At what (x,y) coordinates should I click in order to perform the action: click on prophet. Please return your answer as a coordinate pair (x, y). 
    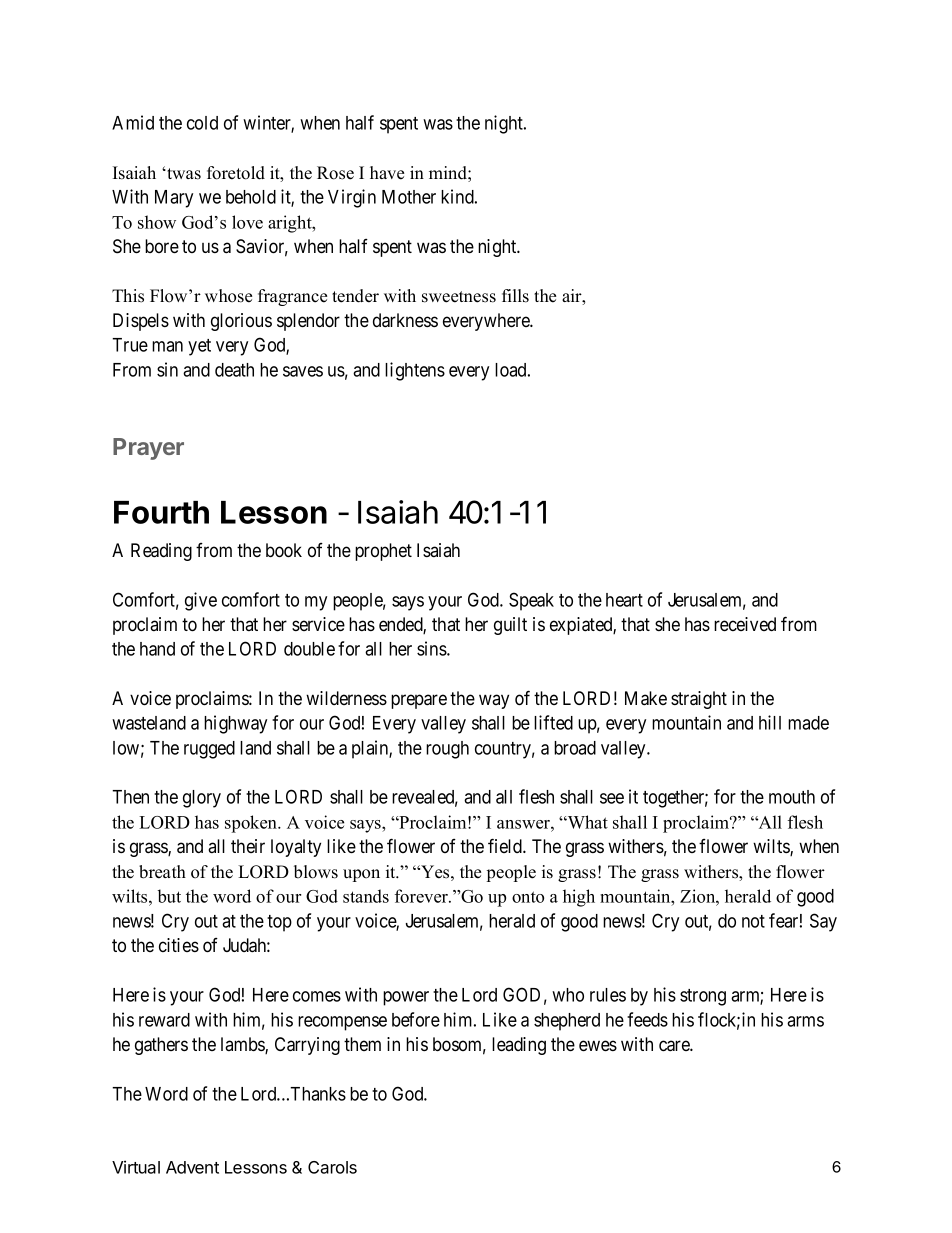
    Looking at the image, I should click on (383, 552).
